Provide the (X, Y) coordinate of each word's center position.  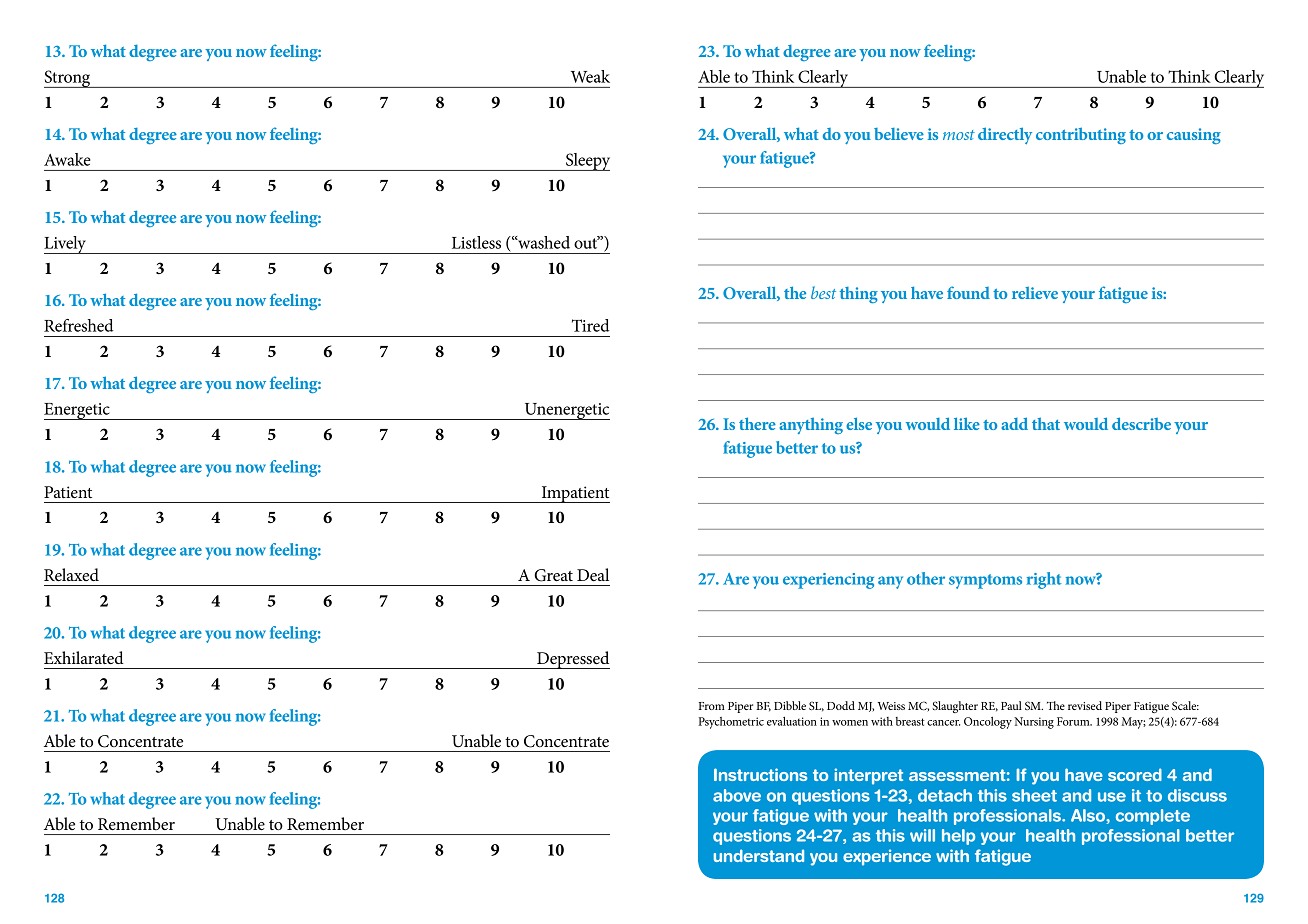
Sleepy (587, 162)
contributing (1081, 135)
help (958, 837)
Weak (590, 76)
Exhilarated (84, 657)
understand (759, 855)
